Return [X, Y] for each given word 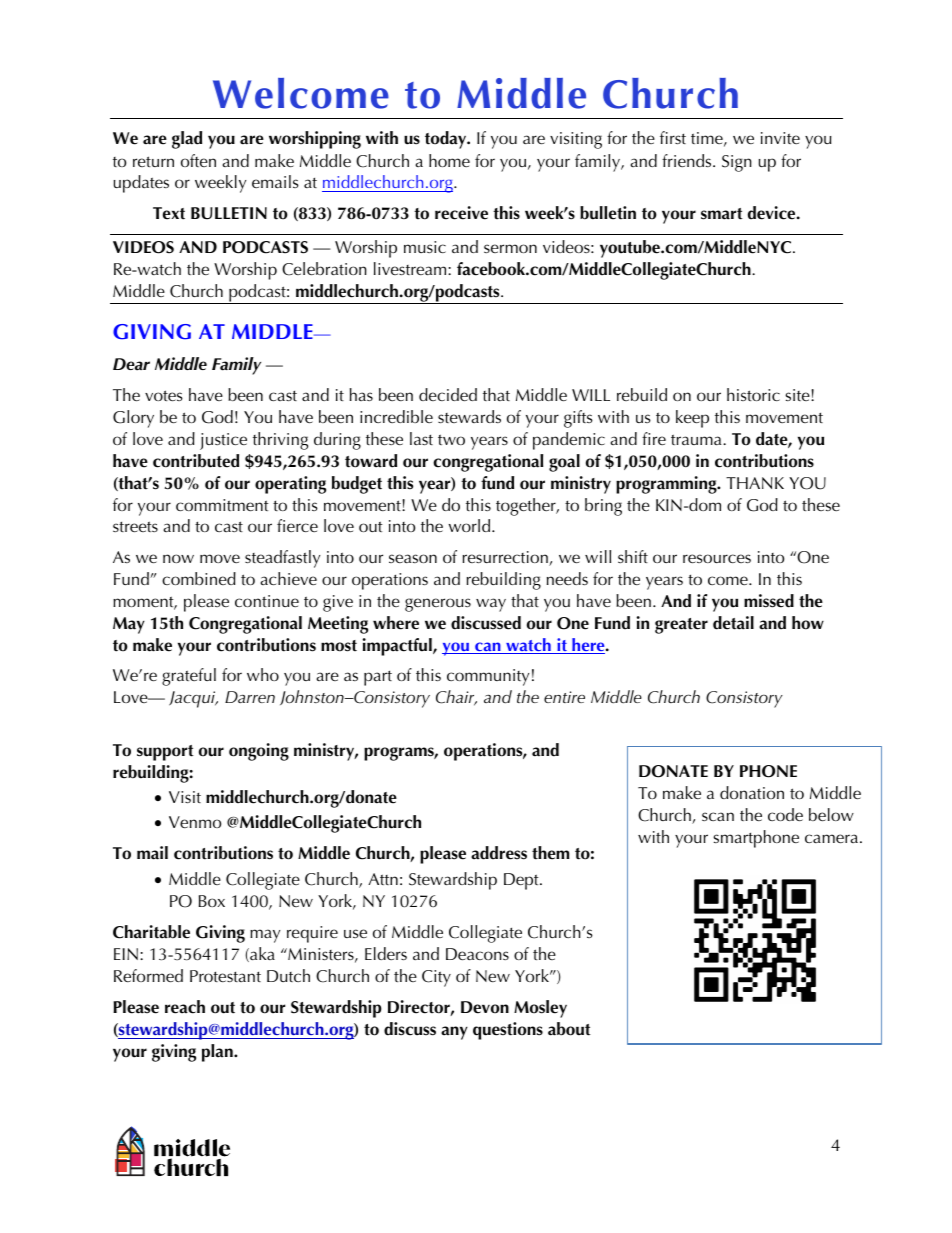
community [488, 677]
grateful [189, 677]
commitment [222, 505]
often [198, 160]
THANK [755, 483]
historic [753, 394]
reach [185, 1007]
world [470, 525]
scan [718, 816]
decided [448, 394]
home [449, 160]
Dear [131, 364]
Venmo [195, 822]
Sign [737, 163]
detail [733, 623]
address [499, 853]
